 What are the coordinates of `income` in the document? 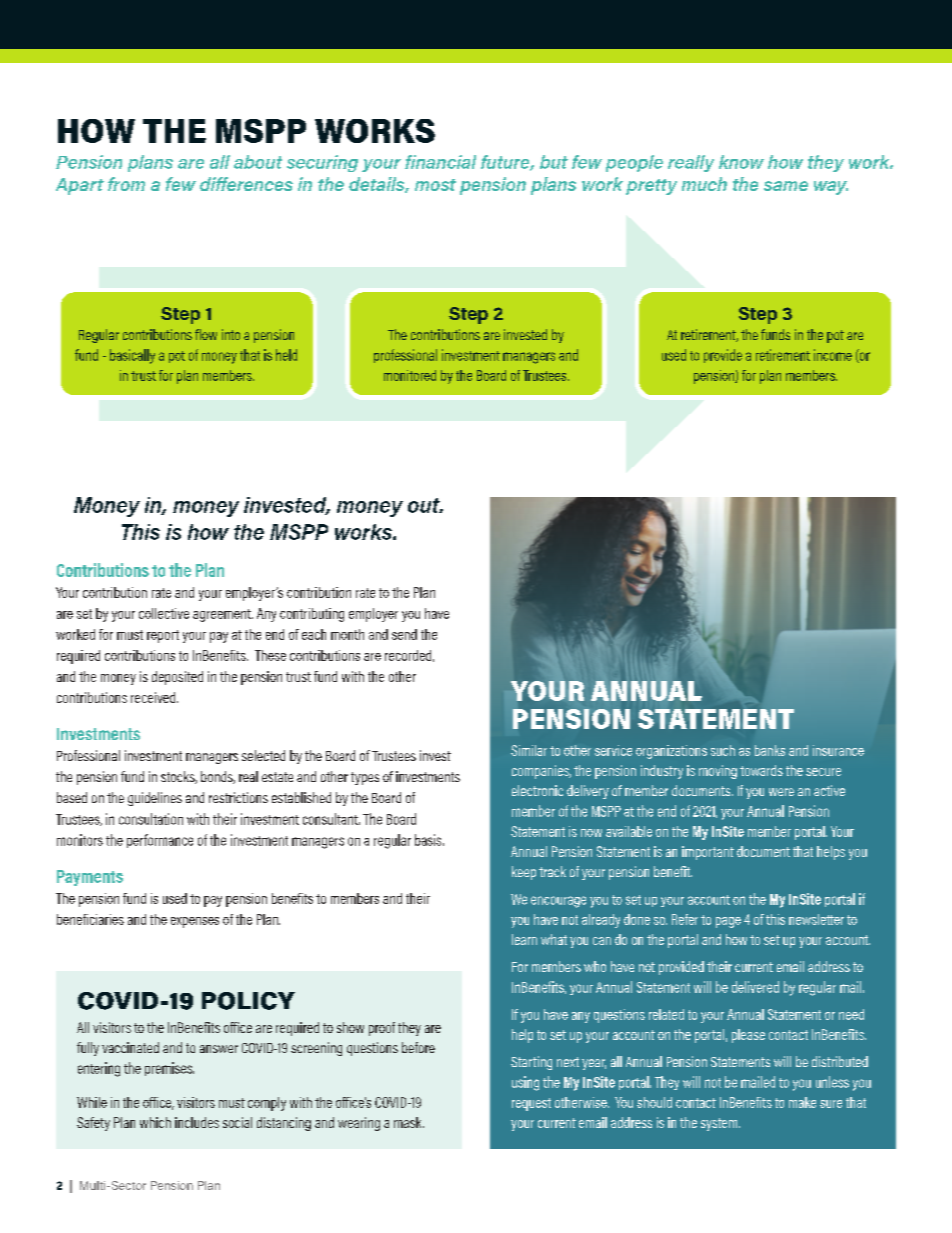 It's located at (833, 355).
